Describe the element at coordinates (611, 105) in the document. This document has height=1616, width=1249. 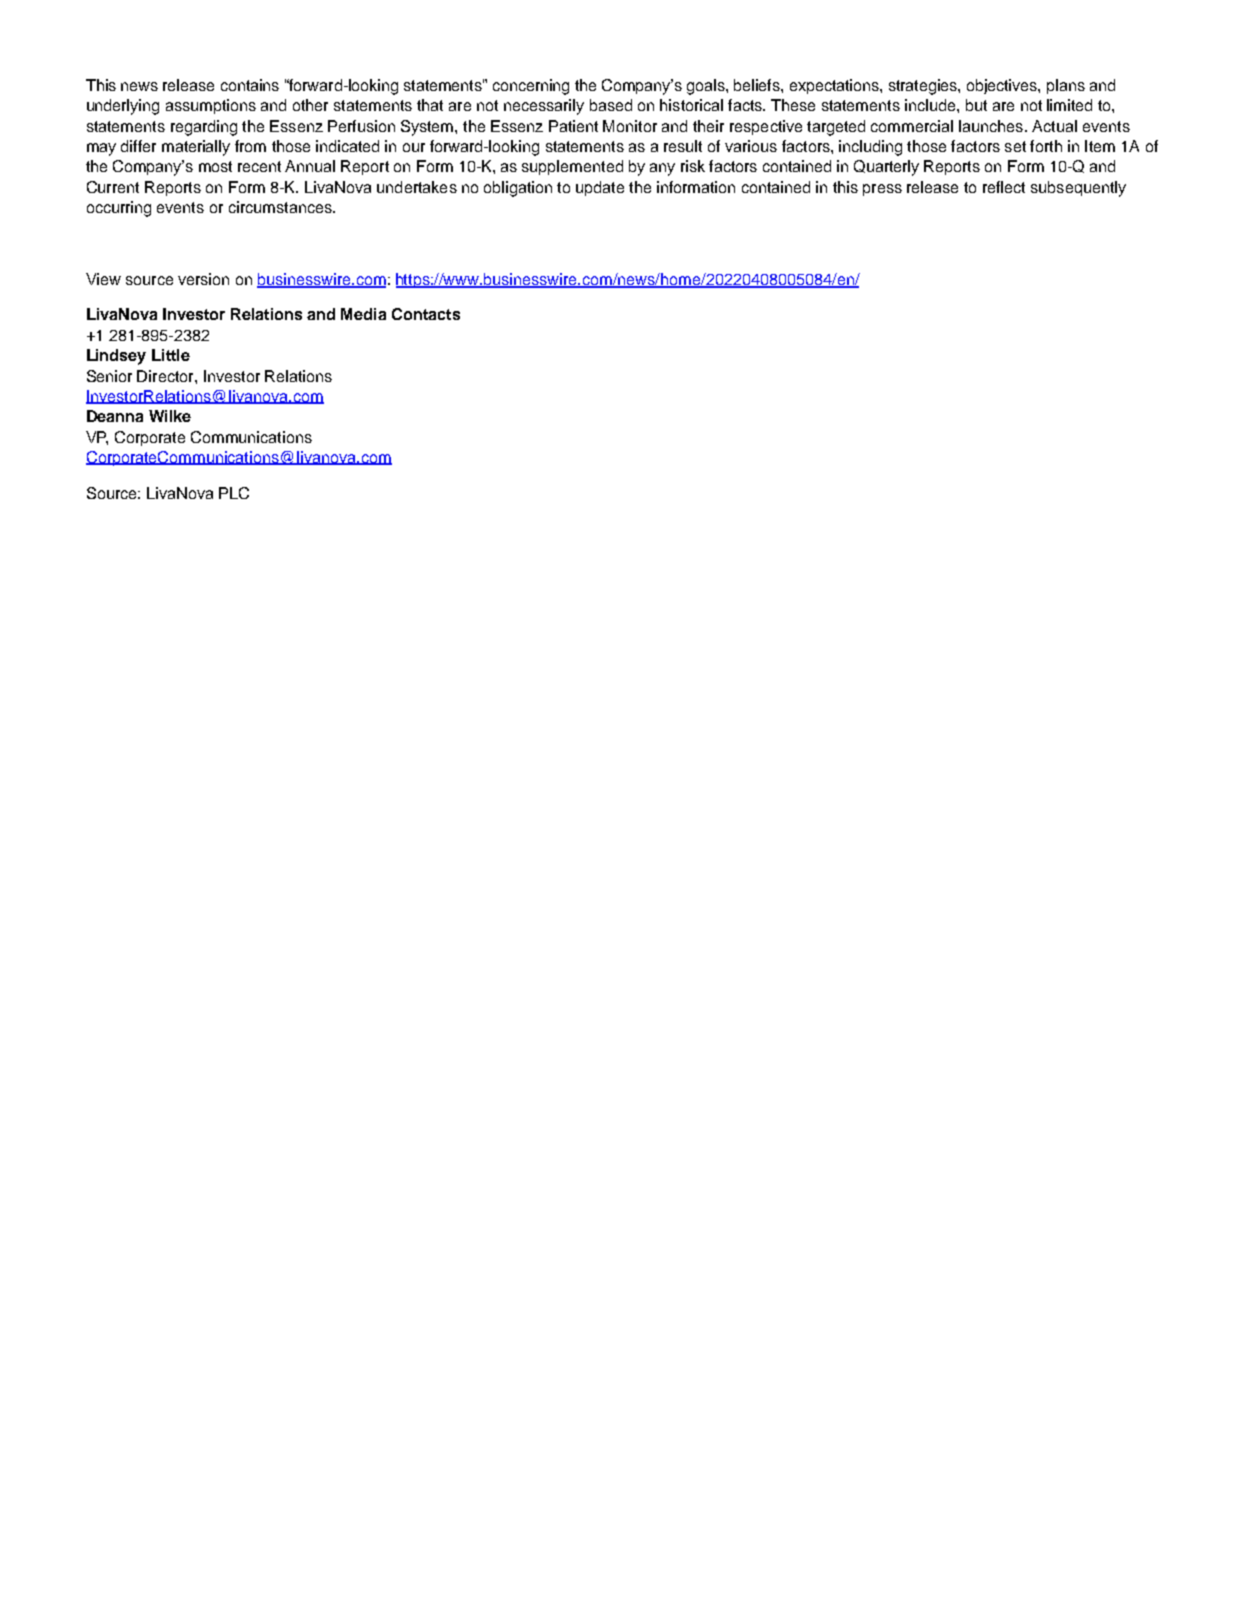
I see `based` at that location.
